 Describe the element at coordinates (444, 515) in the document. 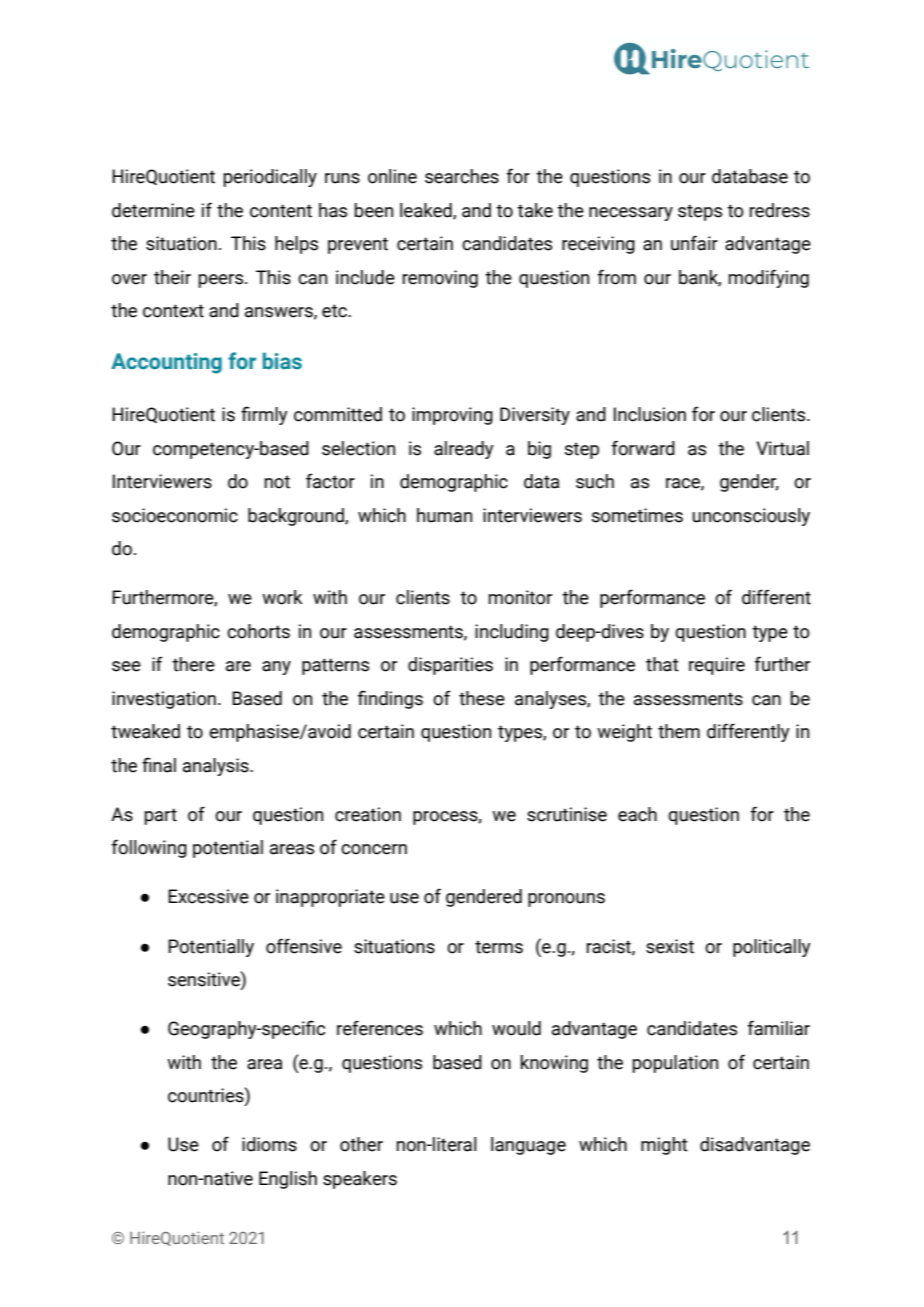

I see `human` at that location.
